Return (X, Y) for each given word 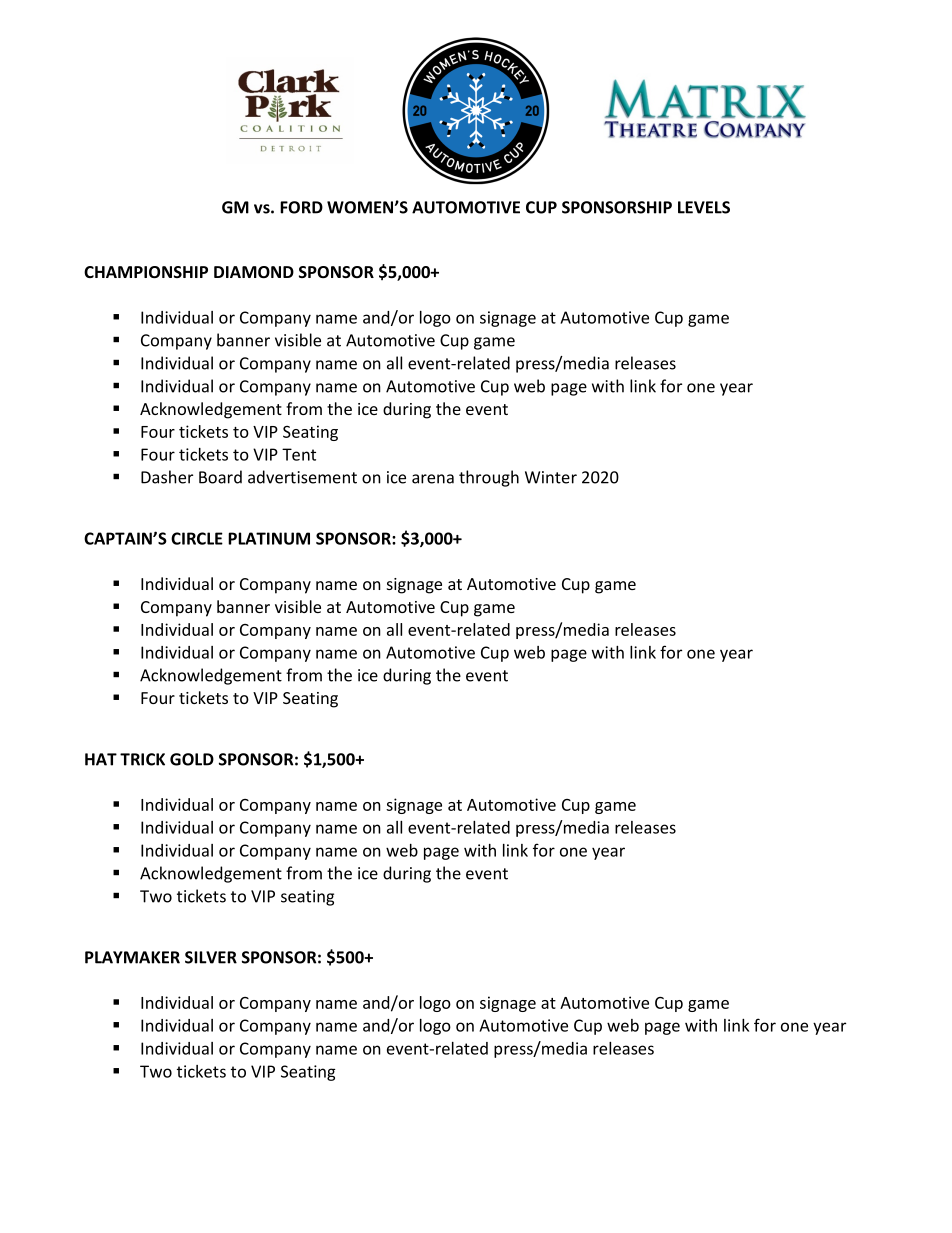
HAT (101, 759)
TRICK (142, 759)
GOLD (192, 759)
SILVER (211, 957)
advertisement (302, 477)
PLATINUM (269, 538)
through (489, 478)
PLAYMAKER (132, 957)
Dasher (167, 477)
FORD (301, 207)
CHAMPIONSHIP (146, 272)
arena (433, 479)
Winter (551, 477)
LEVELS (704, 207)
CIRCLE (197, 538)
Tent (299, 454)
